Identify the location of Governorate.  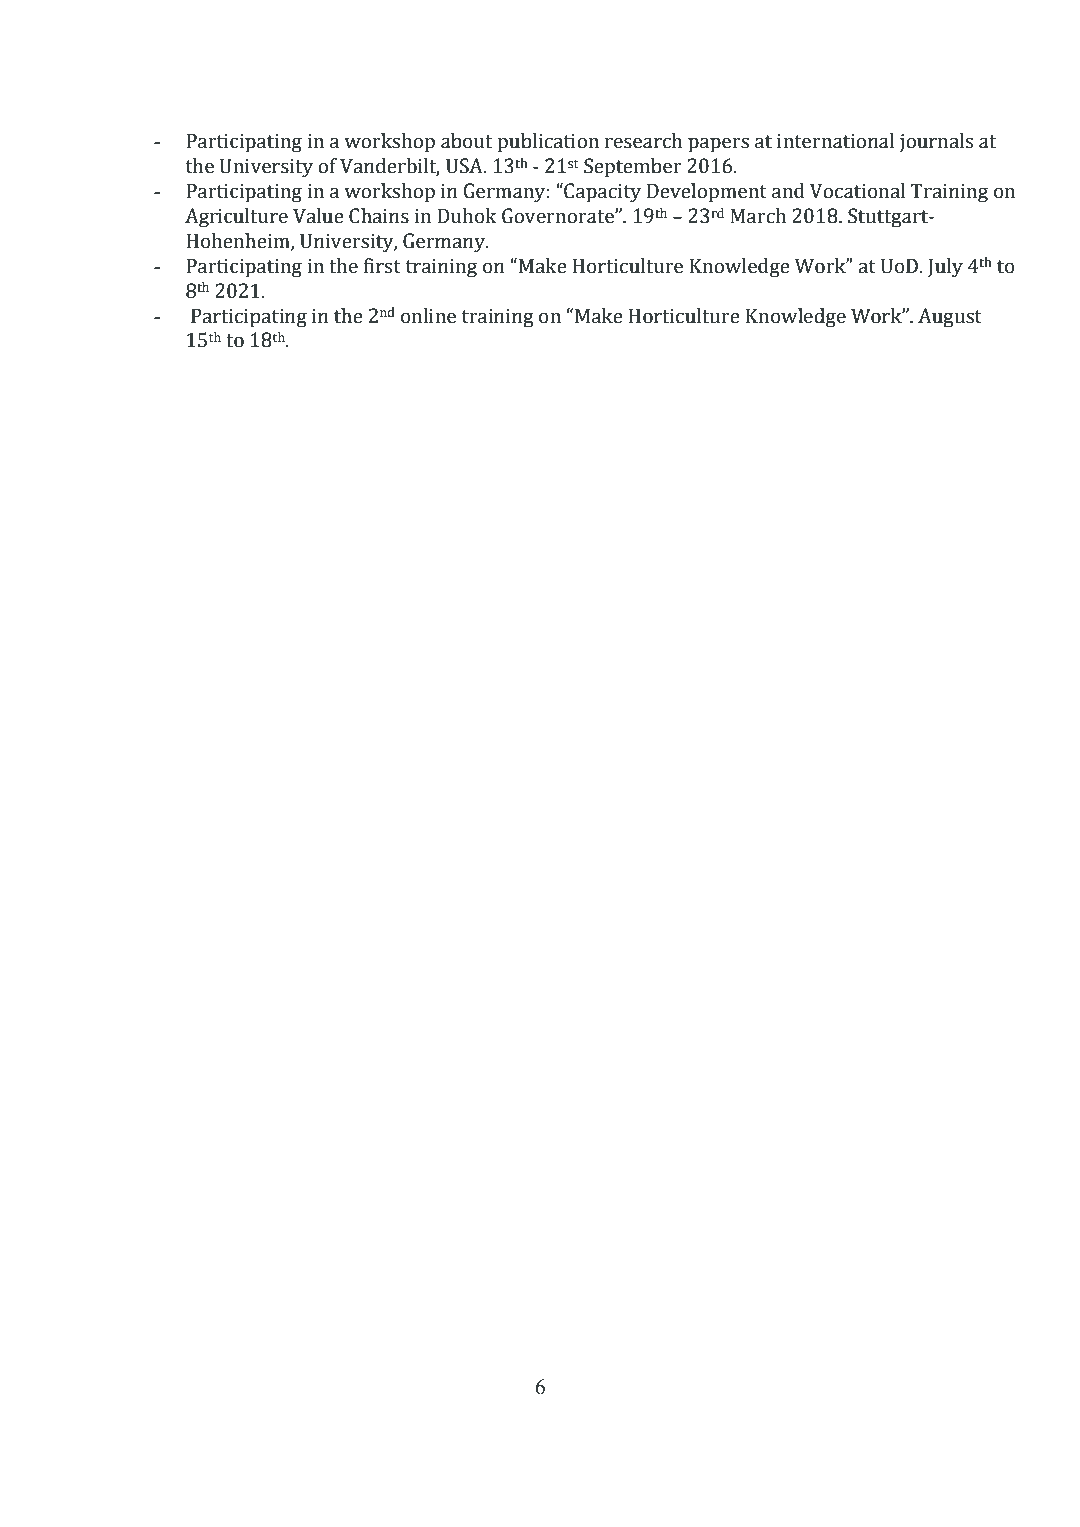
(559, 216).
